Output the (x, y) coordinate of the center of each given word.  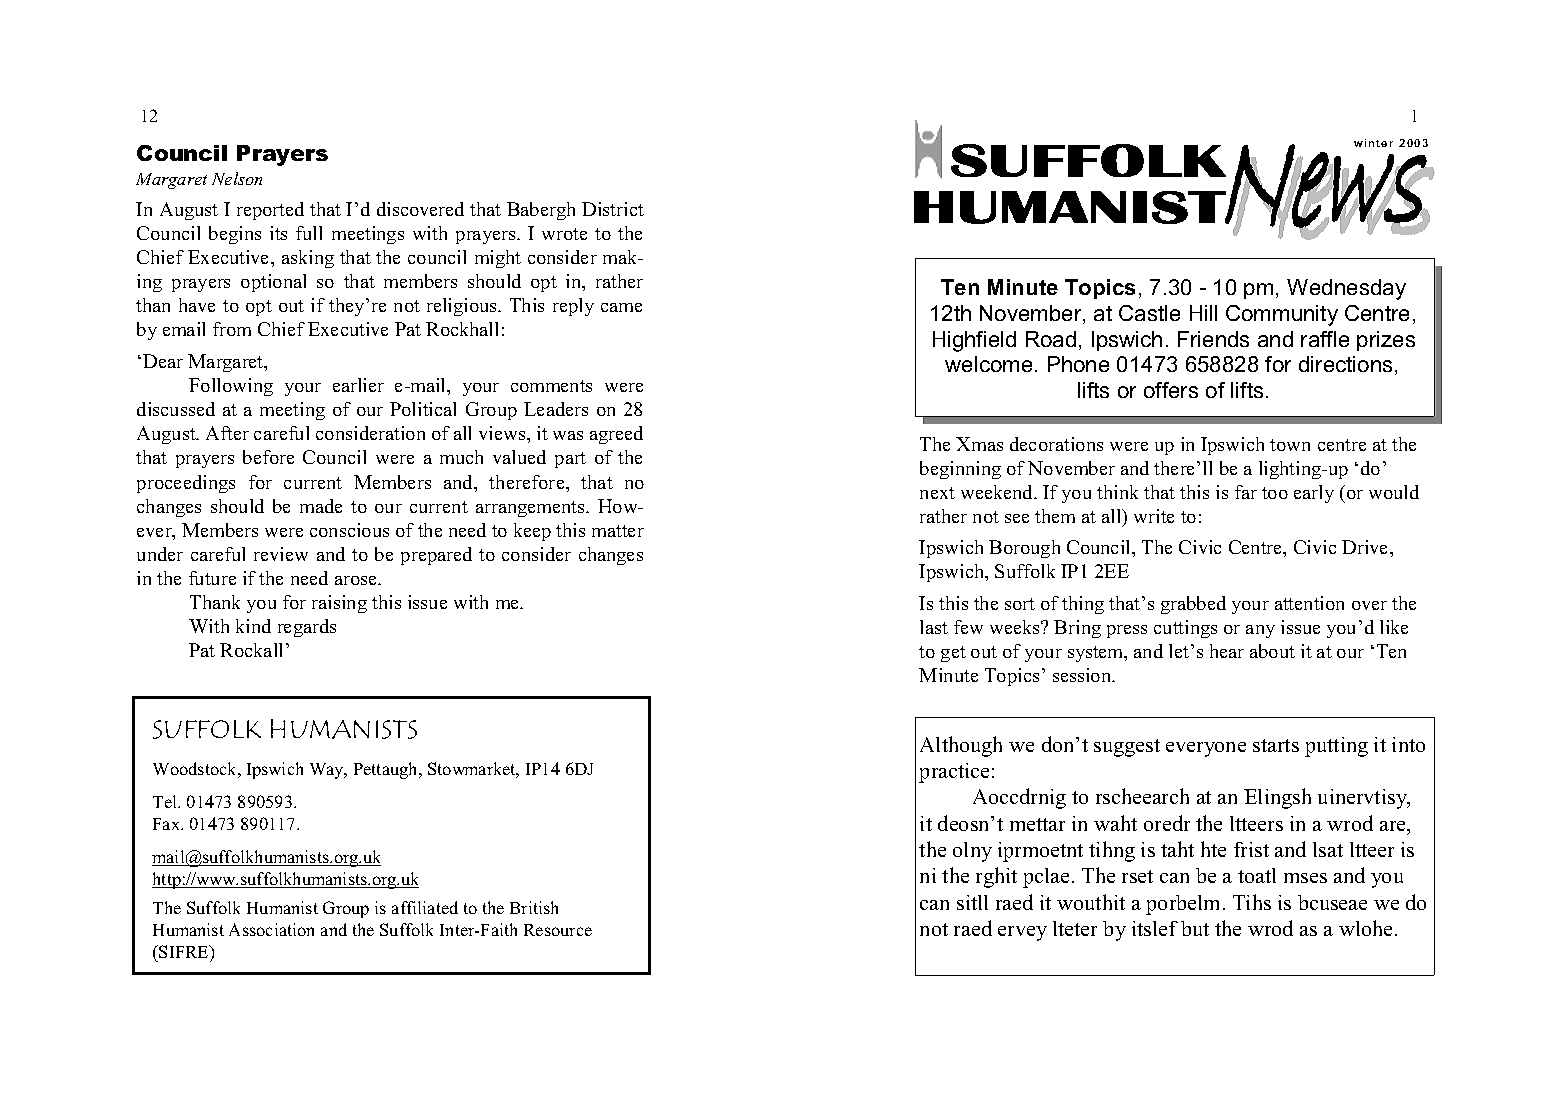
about (1272, 651)
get (953, 654)
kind (253, 626)
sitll (972, 902)
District (613, 209)
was (568, 435)
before (268, 457)
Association (271, 929)
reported (270, 211)
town (1290, 445)
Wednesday (1346, 289)
